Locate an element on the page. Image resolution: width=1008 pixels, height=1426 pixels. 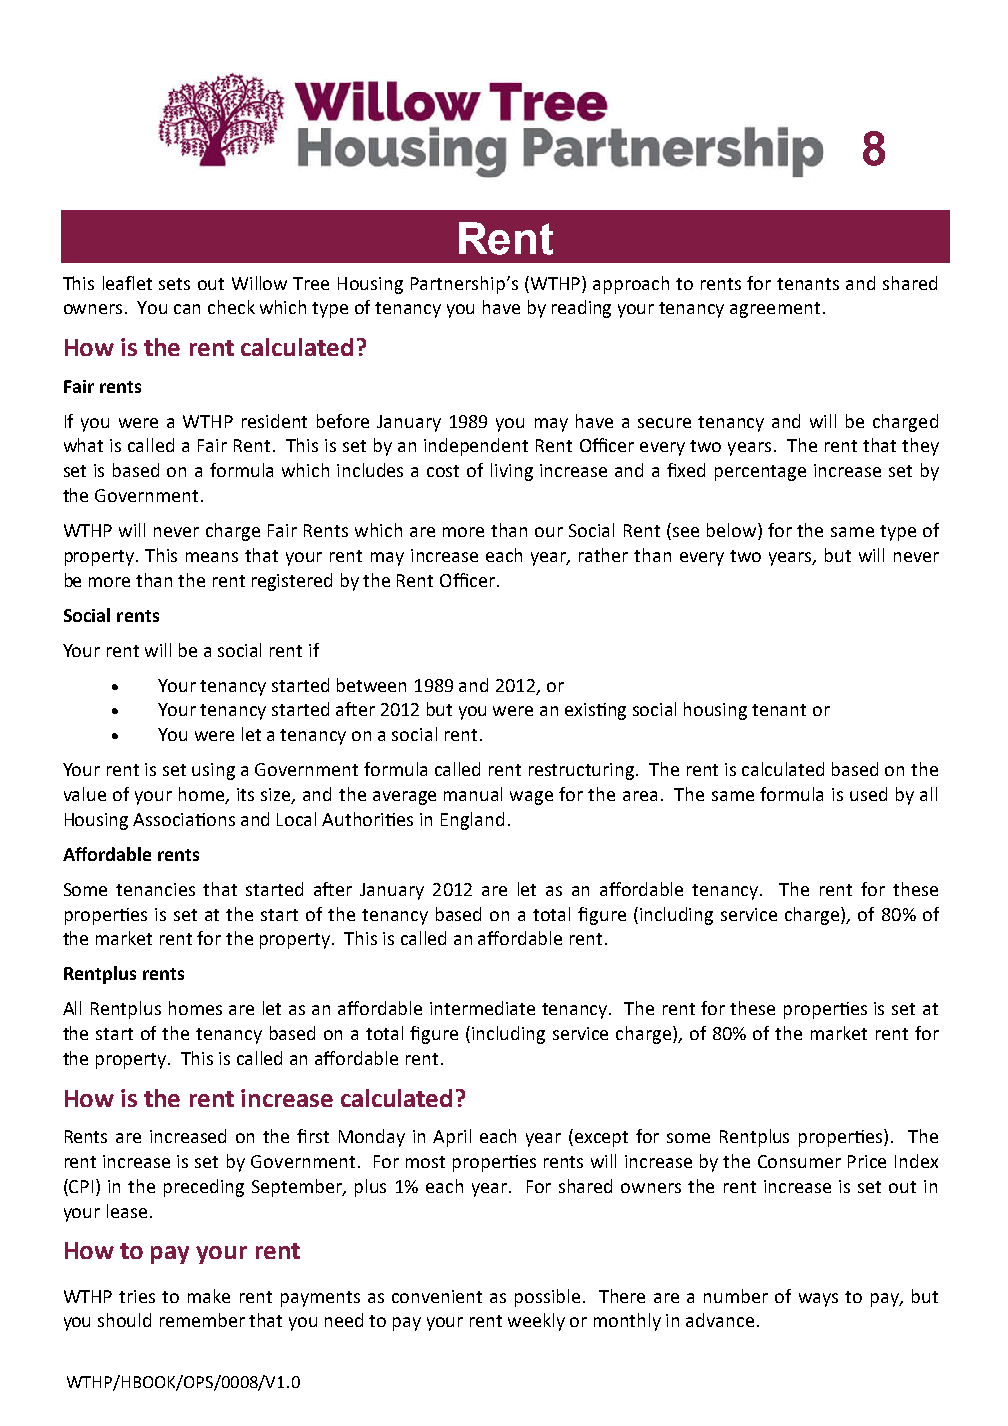
used is located at coordinates (868, 794).
